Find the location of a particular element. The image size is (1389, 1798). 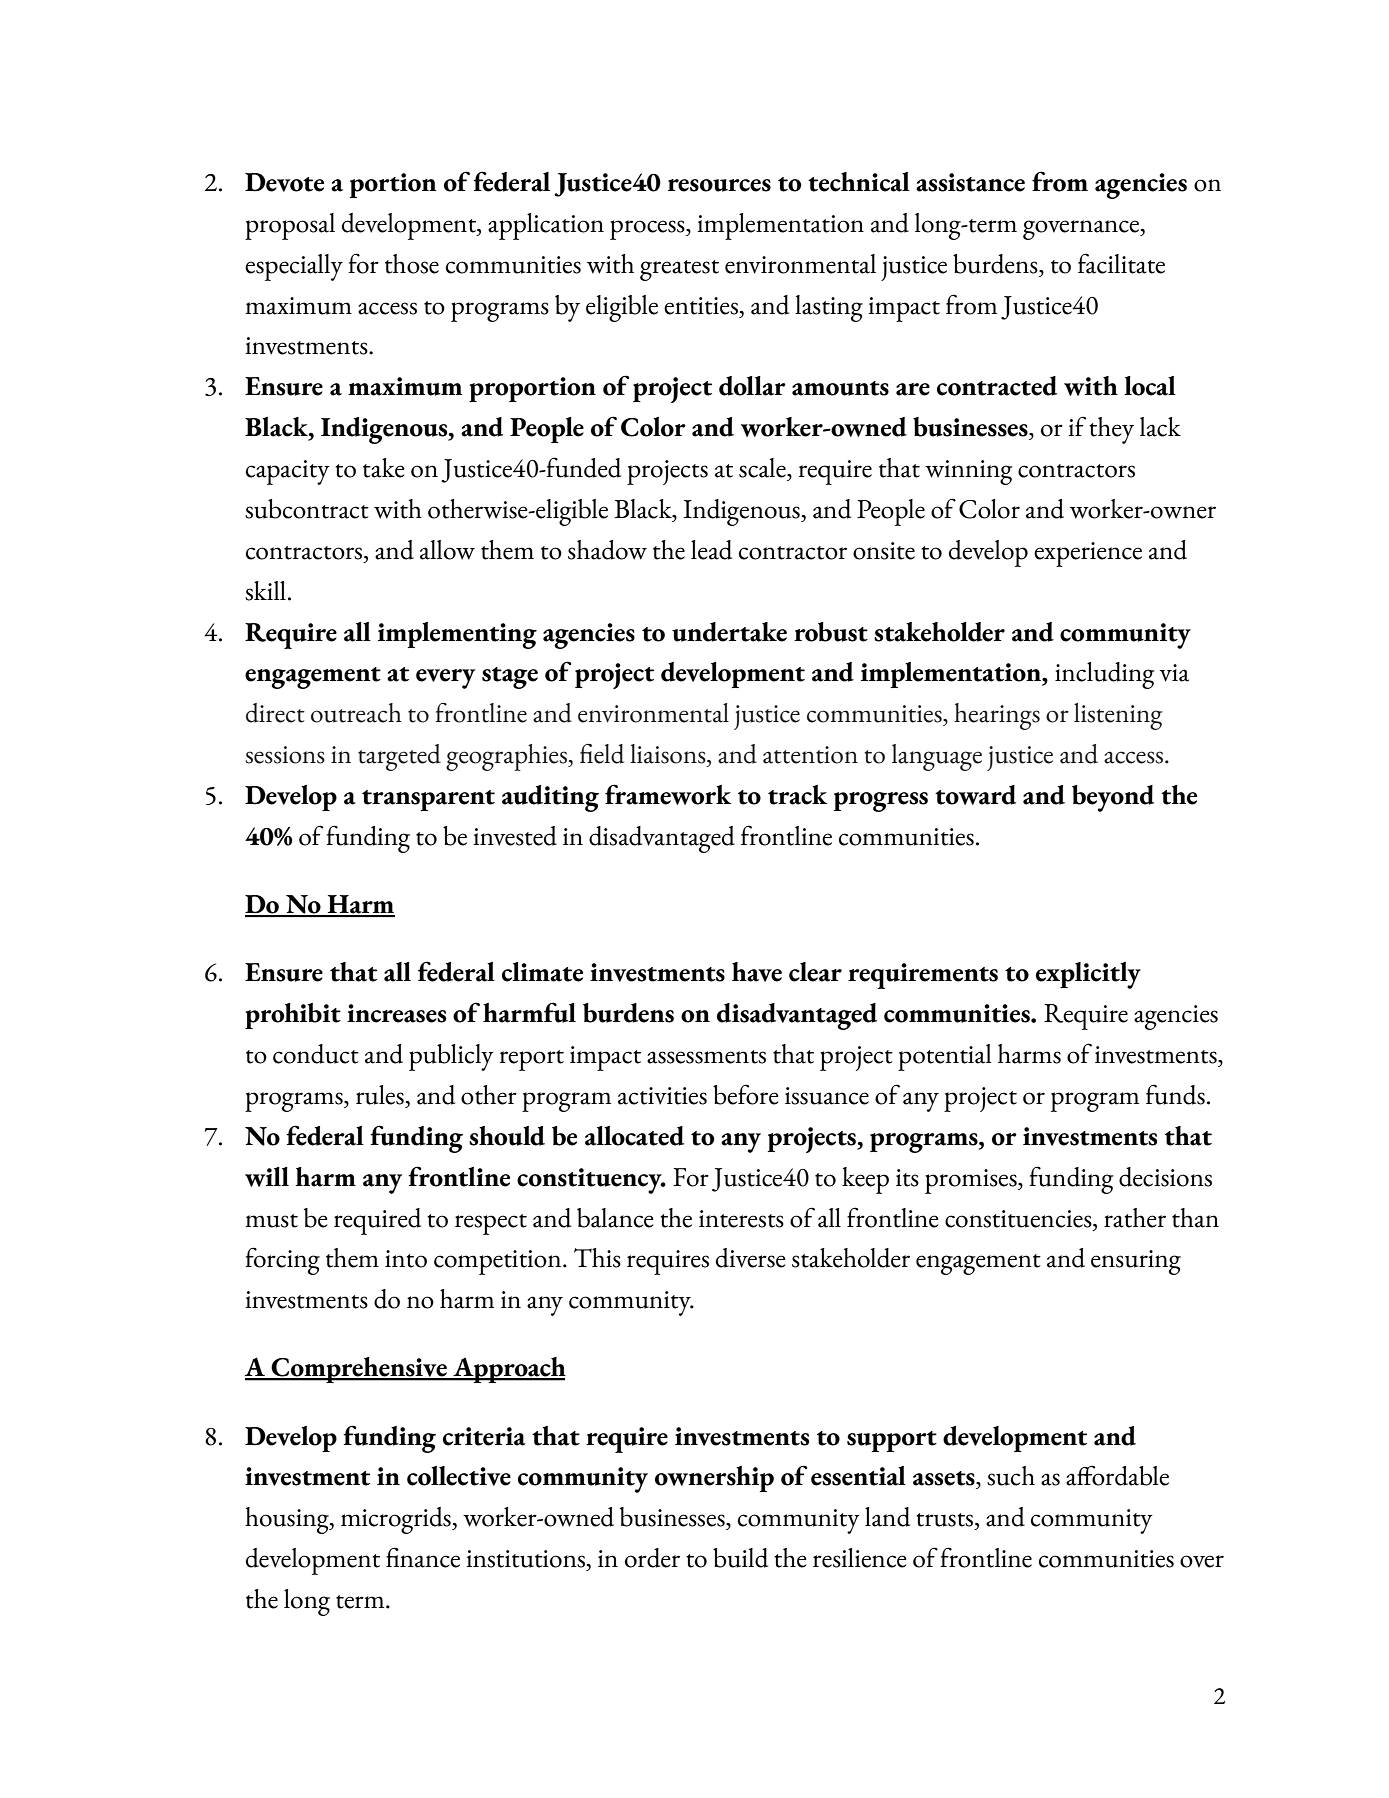

funds is located at coordinates (1175, 1094).
